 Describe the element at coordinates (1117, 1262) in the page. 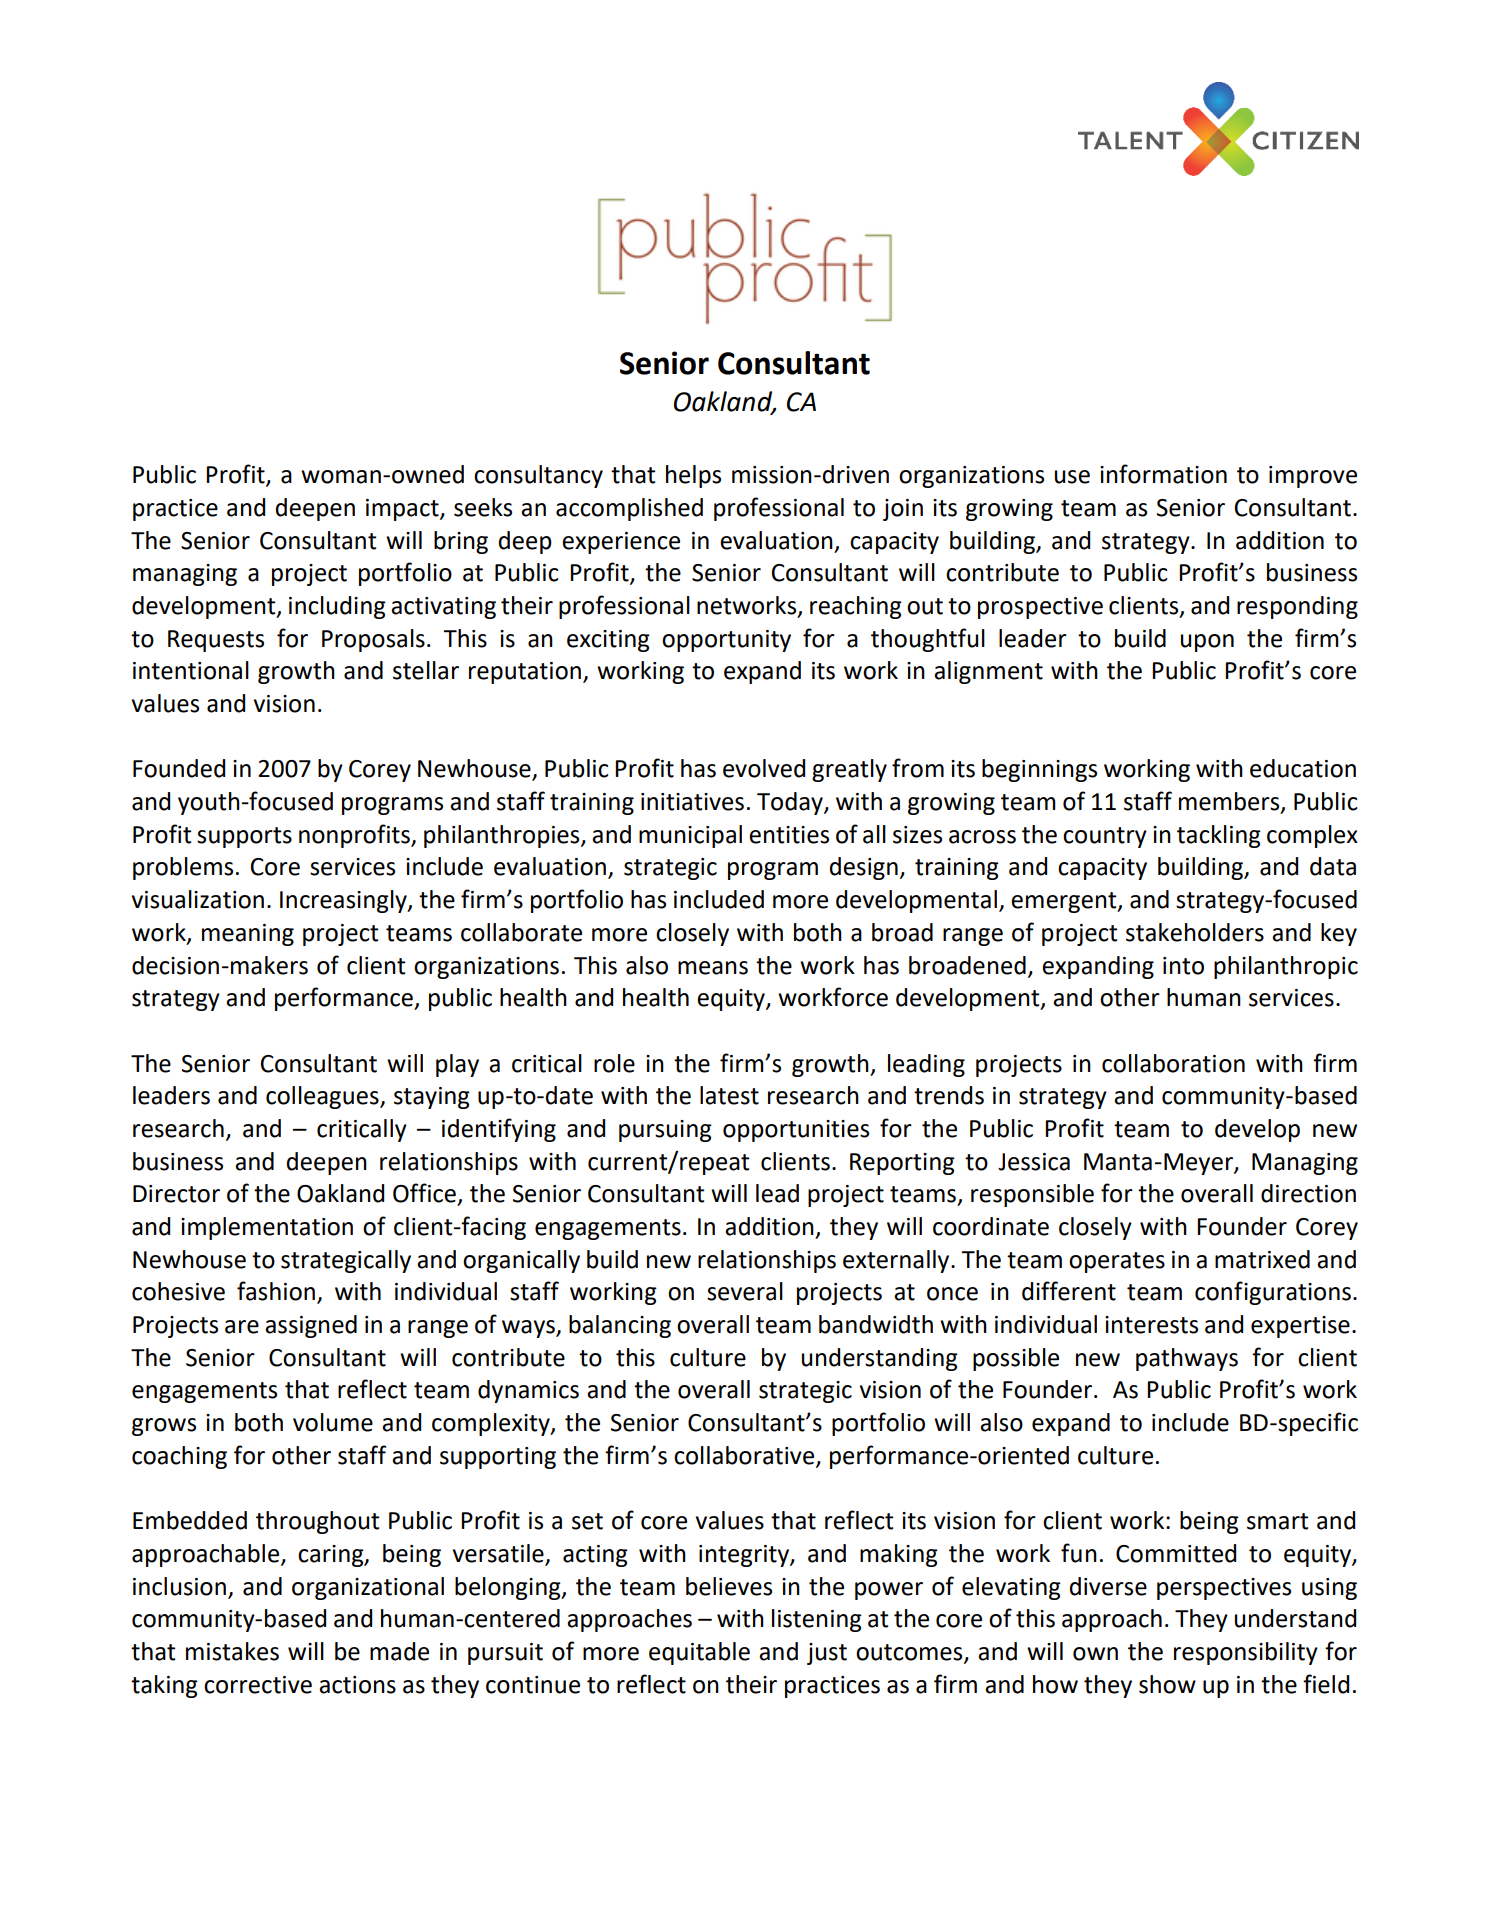

I see `operates` at that location.
